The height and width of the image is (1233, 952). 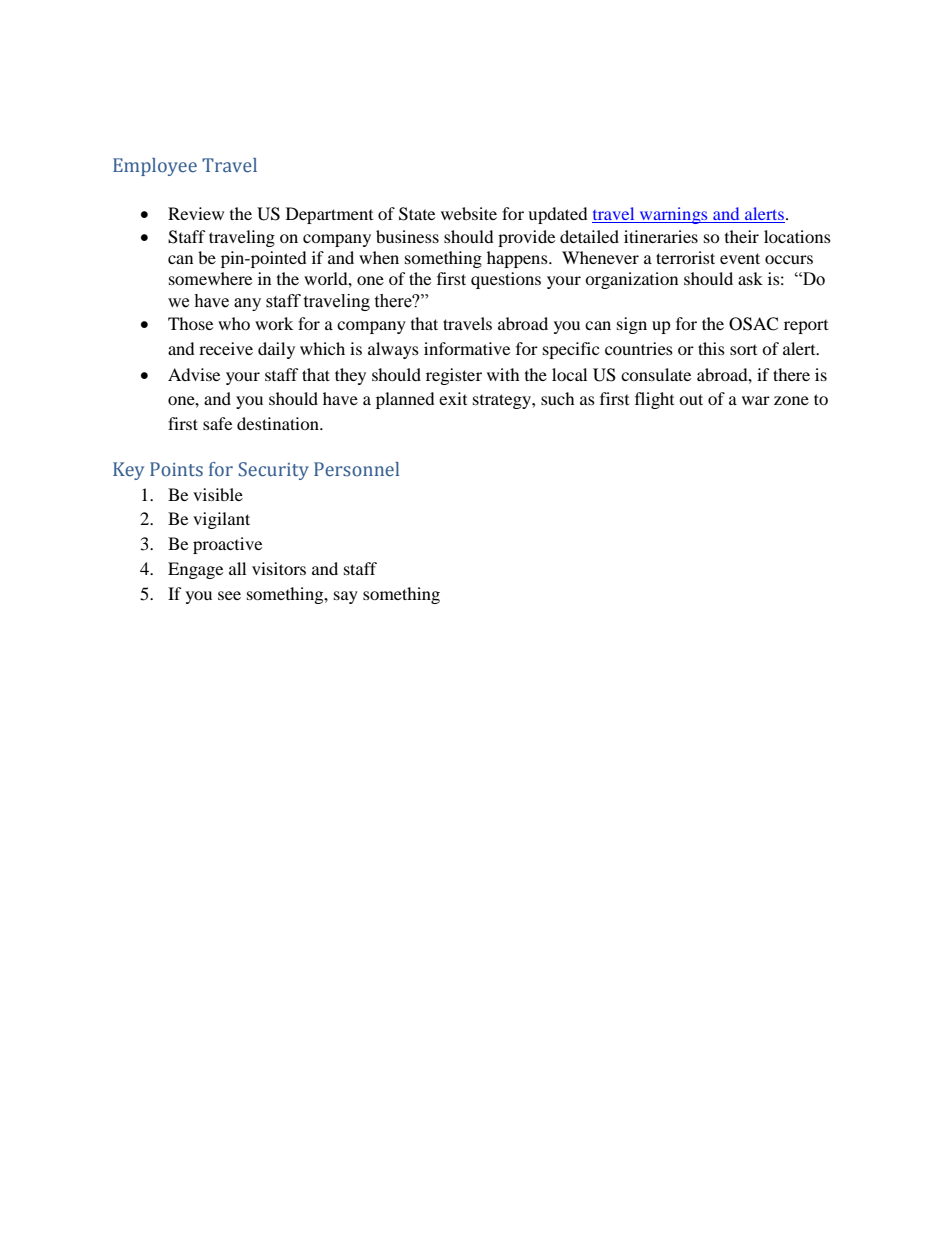 I want to click on out, so click(x=691, y=399).
